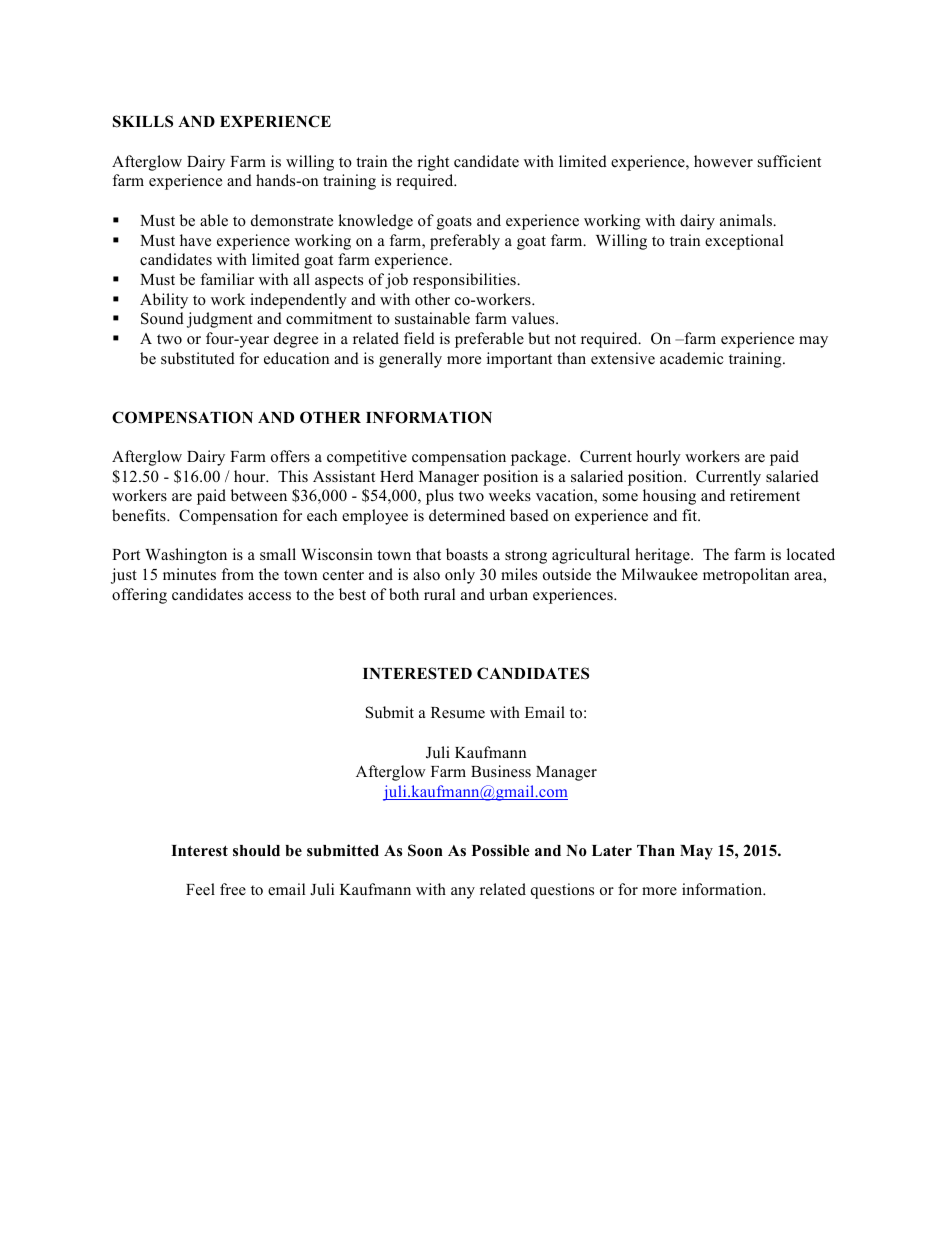 This screenshot has width=952, height=1233. I want to click on right, so click(433, 163).
